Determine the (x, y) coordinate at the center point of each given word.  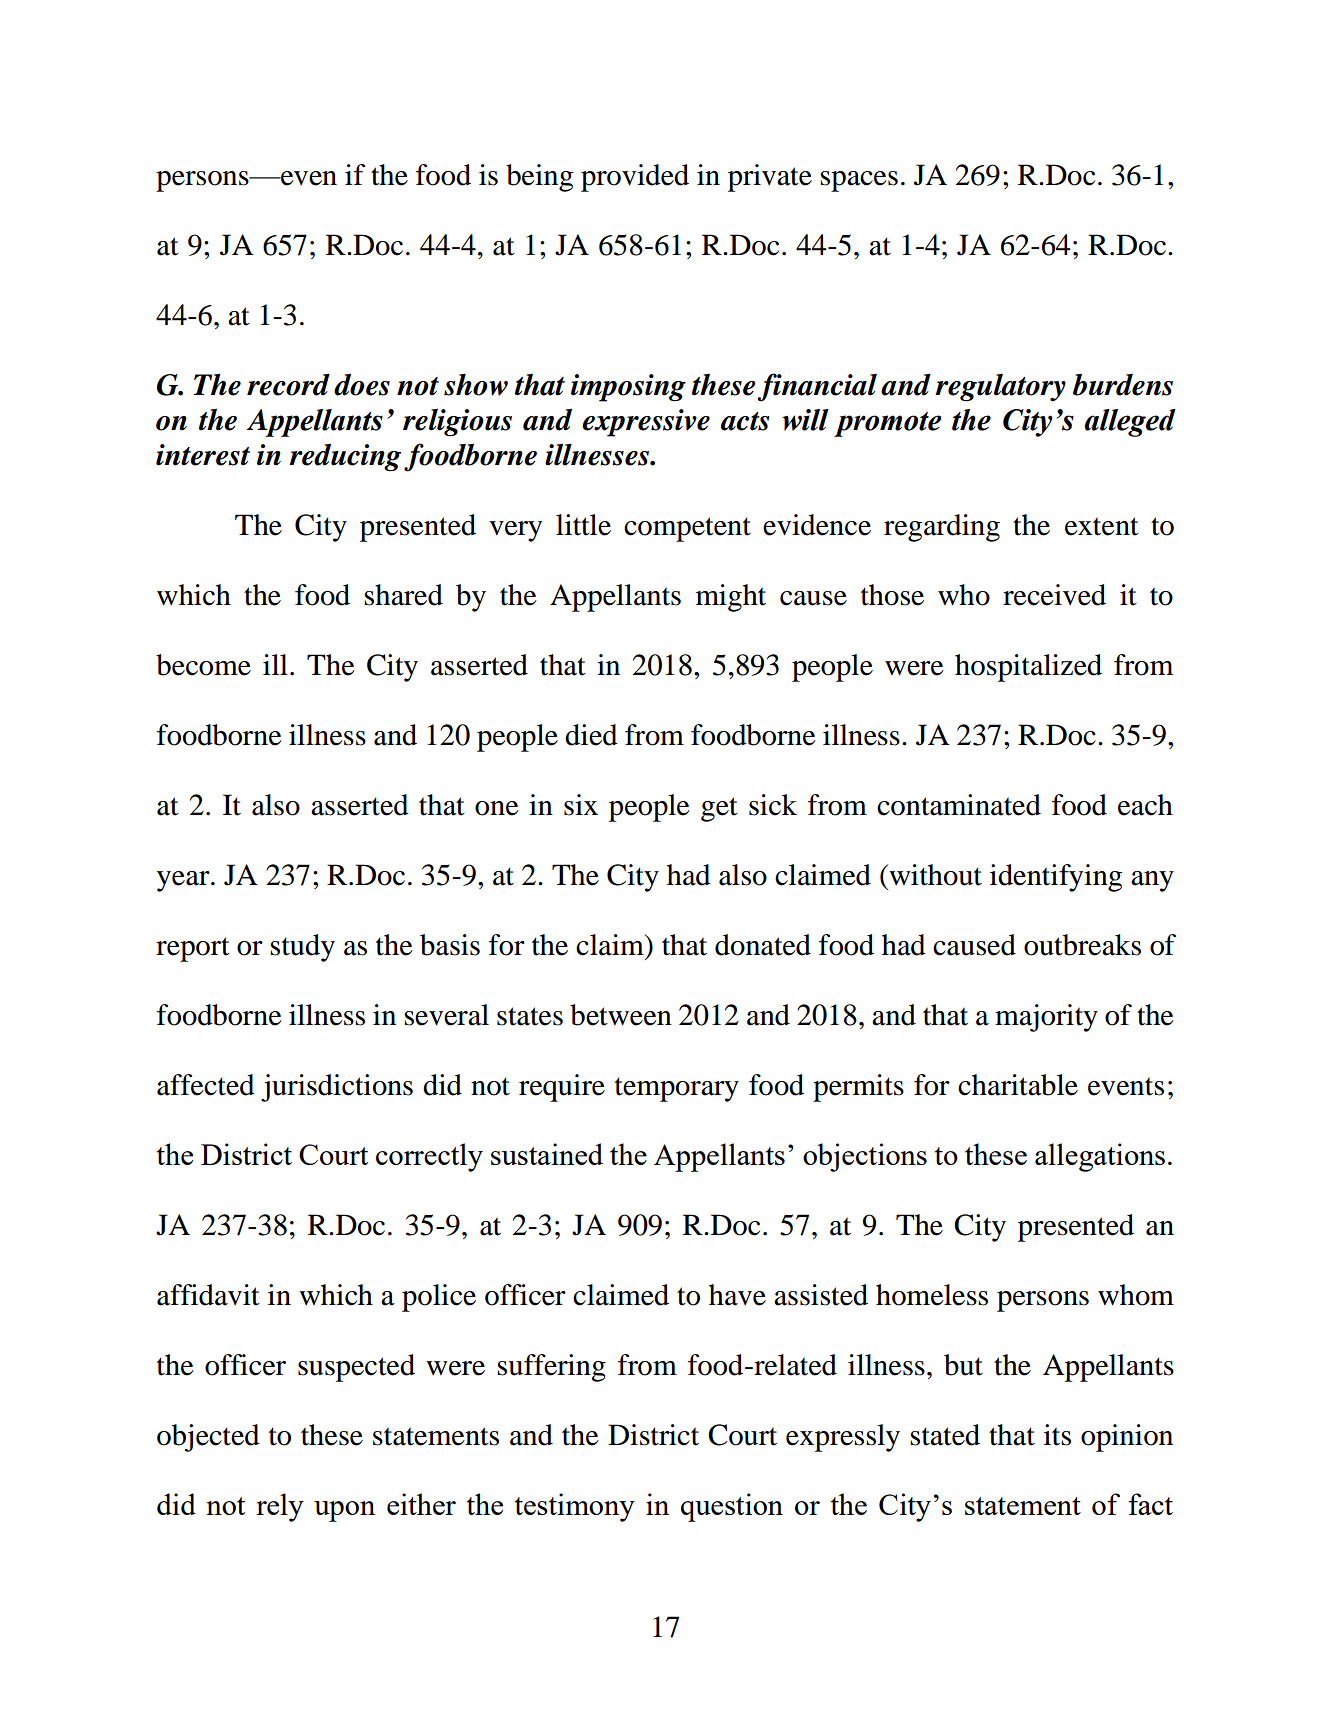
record (288, 385)
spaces (859, 181)
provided (635, 178)
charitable (1018, 1085)
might (731, 598)
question (732, 1507)
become (203, 665)
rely (280, 1507)
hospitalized (1028, 668)
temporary (677, 1089)
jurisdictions (337, 1088)
